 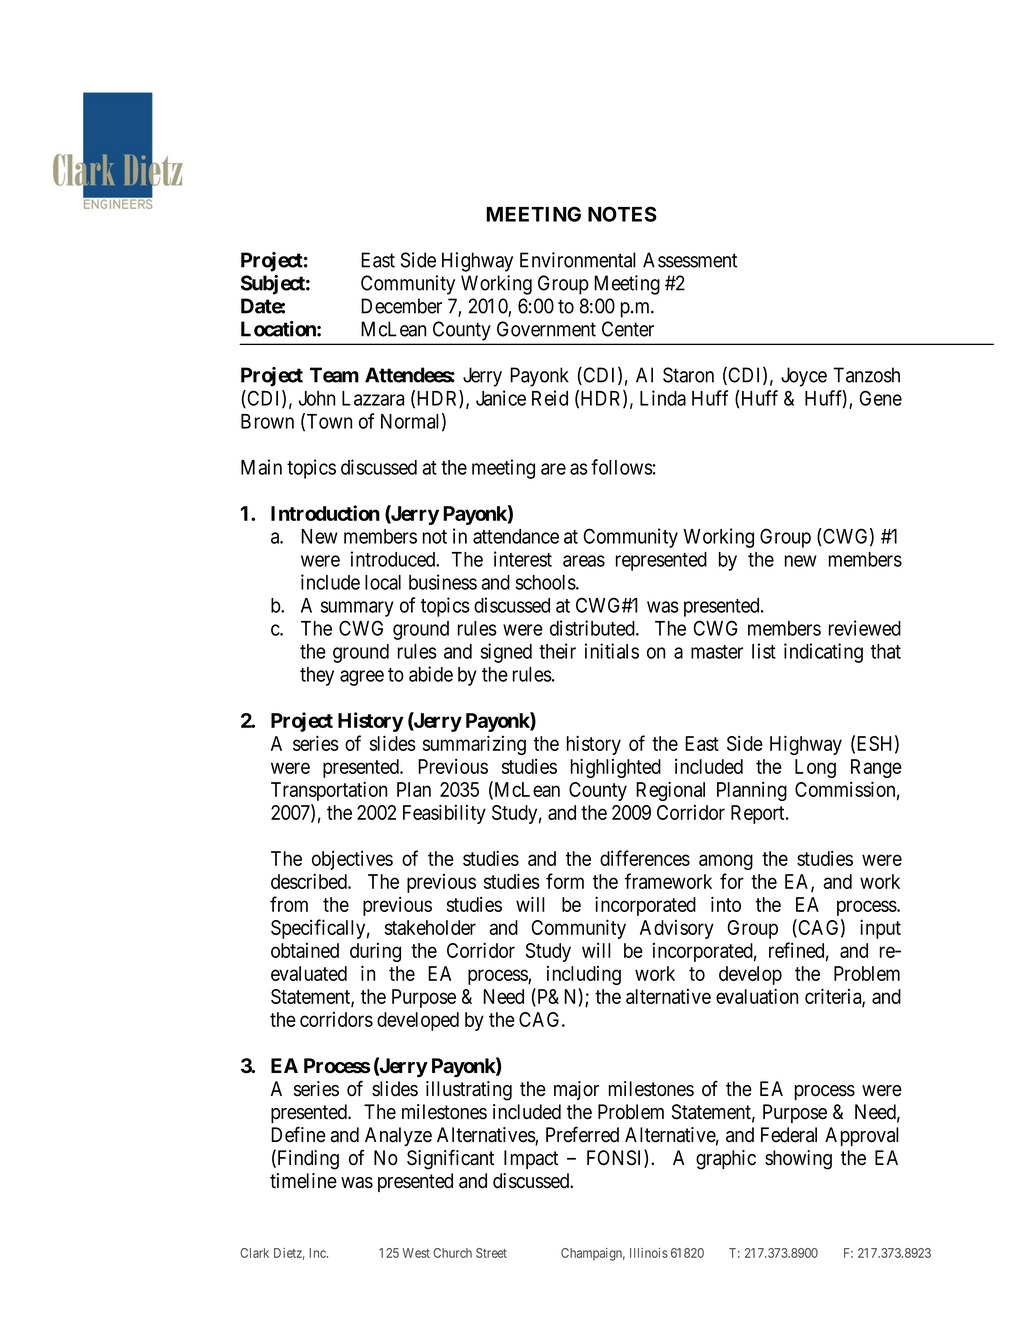 I want to click on Gene, so click(x=881, y=398).
